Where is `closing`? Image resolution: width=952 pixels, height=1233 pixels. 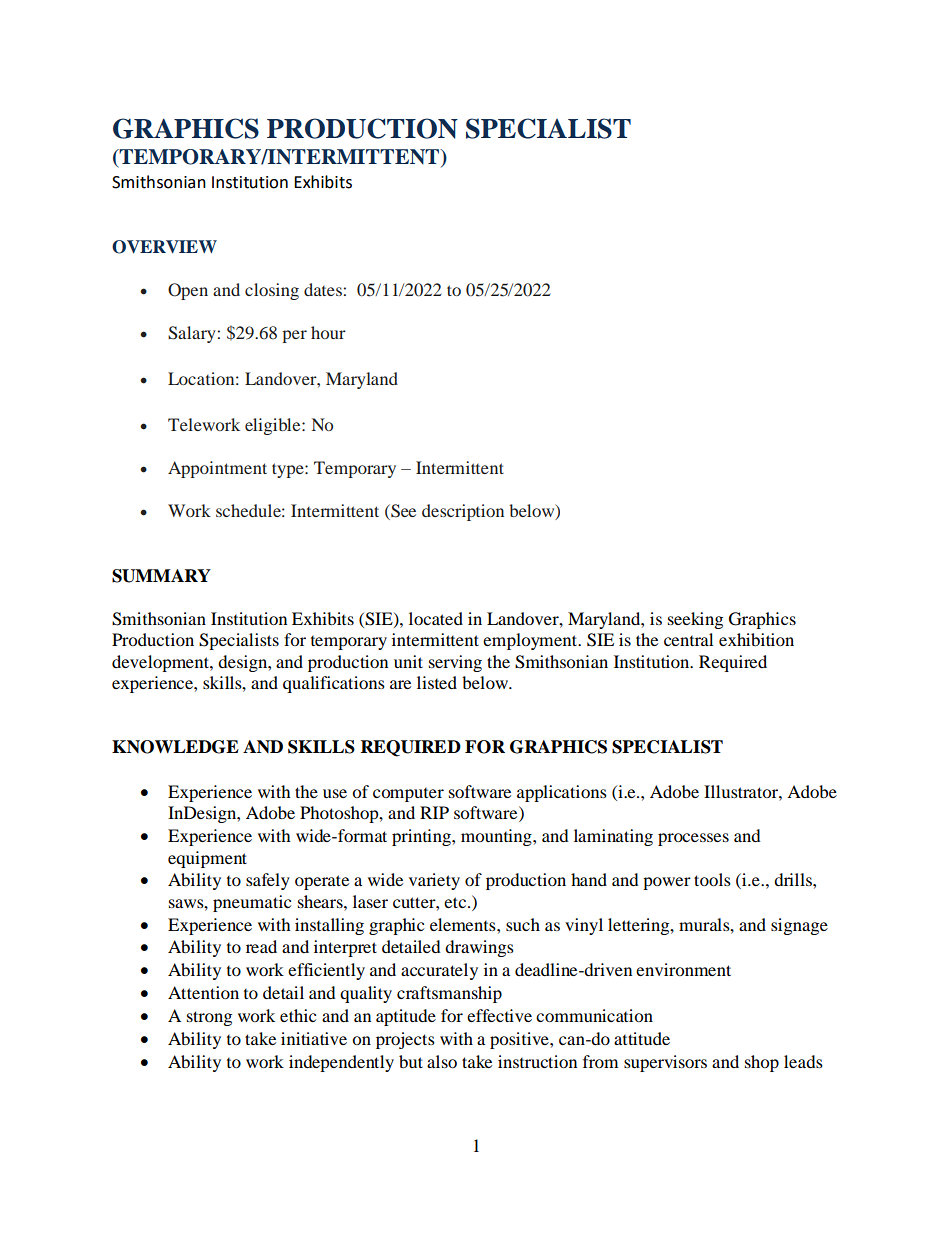
closing is located at coordinates (272, 291).
